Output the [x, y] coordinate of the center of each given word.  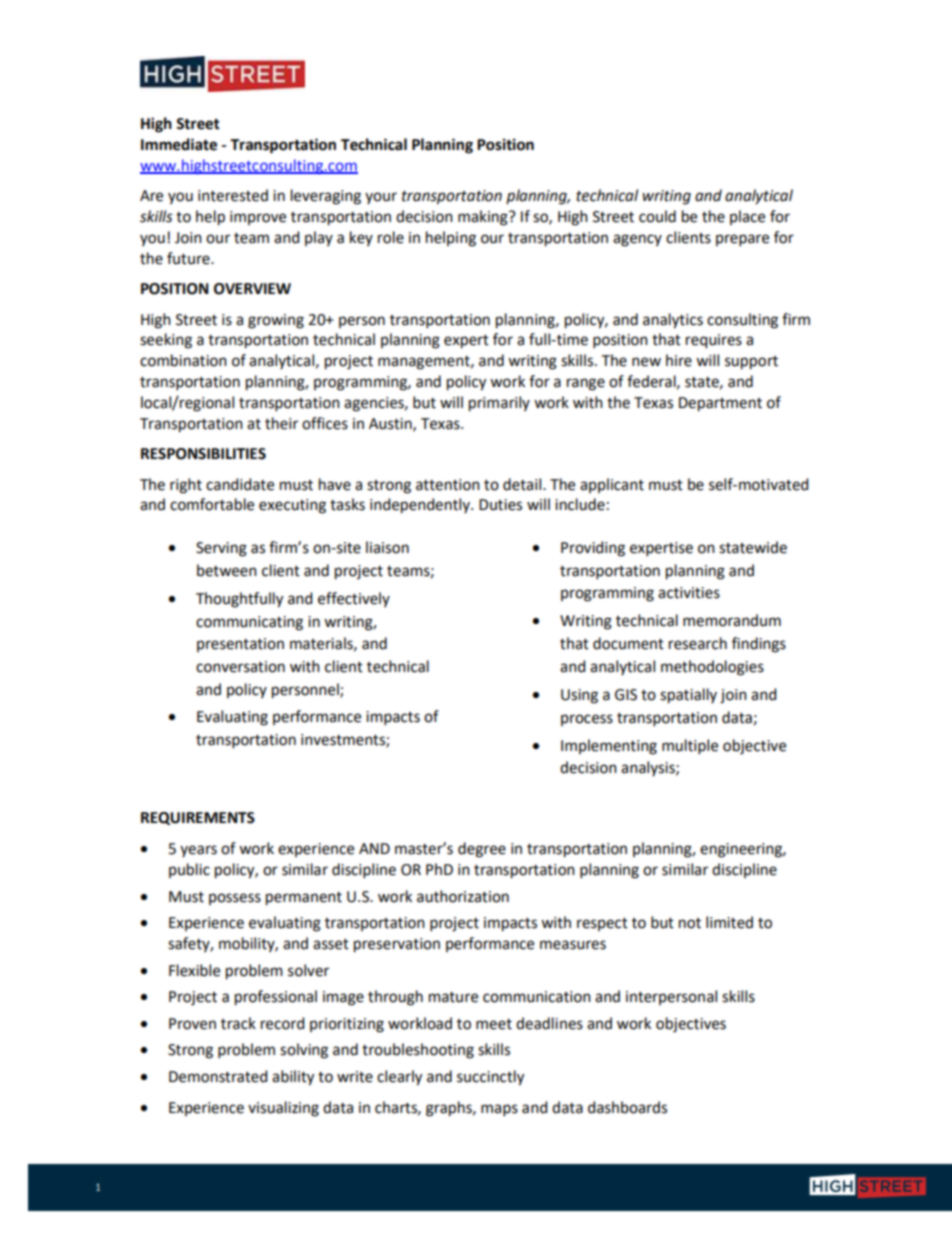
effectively [354, 599]
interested [233, 195]
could [657, 216]
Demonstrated [218, 1076]
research [698, 643]
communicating [249, 623]
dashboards [627, 1107]
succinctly [490, 1078]
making [484, 218]
